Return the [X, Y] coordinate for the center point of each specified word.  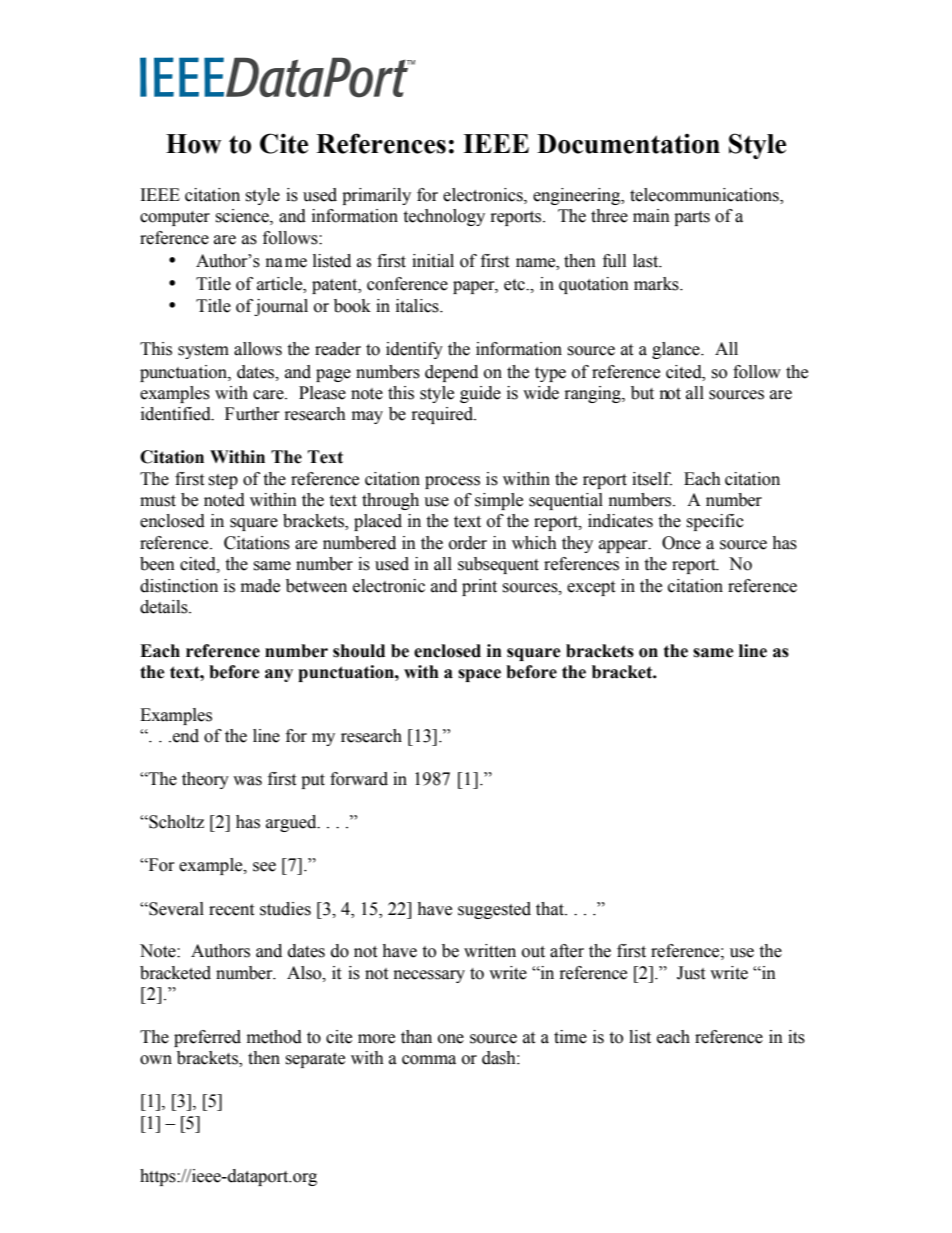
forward [359, 779]
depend [451, 373]
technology [444, 217]
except [591, 588]
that [551, 909]
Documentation [628, 144]
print [479, 587]
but [642, 393]
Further [252, 414]
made [260, 586]
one [451, 1039]
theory [205, 780]
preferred [207, 1038]
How [193, 144]
